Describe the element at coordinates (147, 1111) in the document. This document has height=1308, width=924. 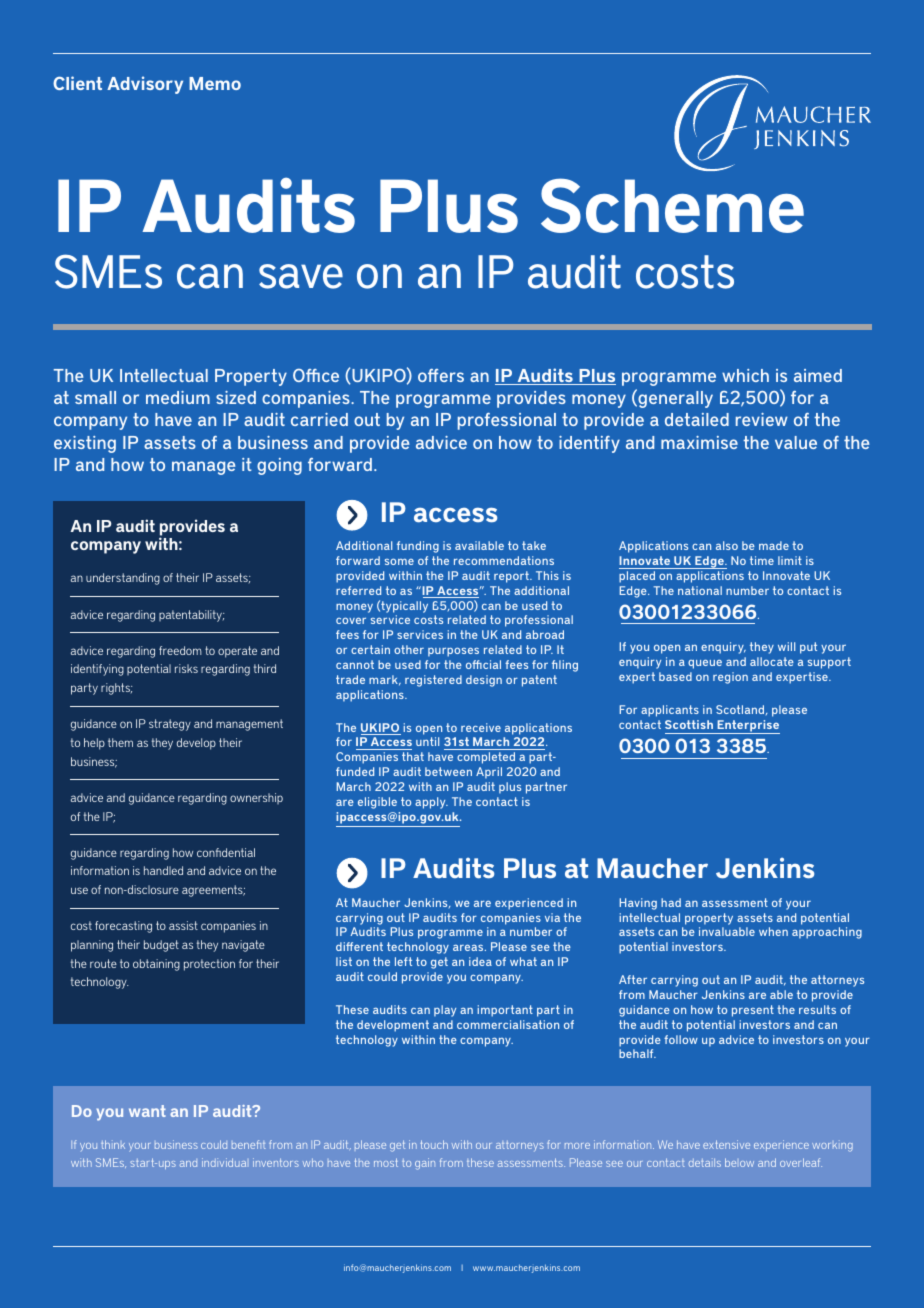
I see `want` at that location.
